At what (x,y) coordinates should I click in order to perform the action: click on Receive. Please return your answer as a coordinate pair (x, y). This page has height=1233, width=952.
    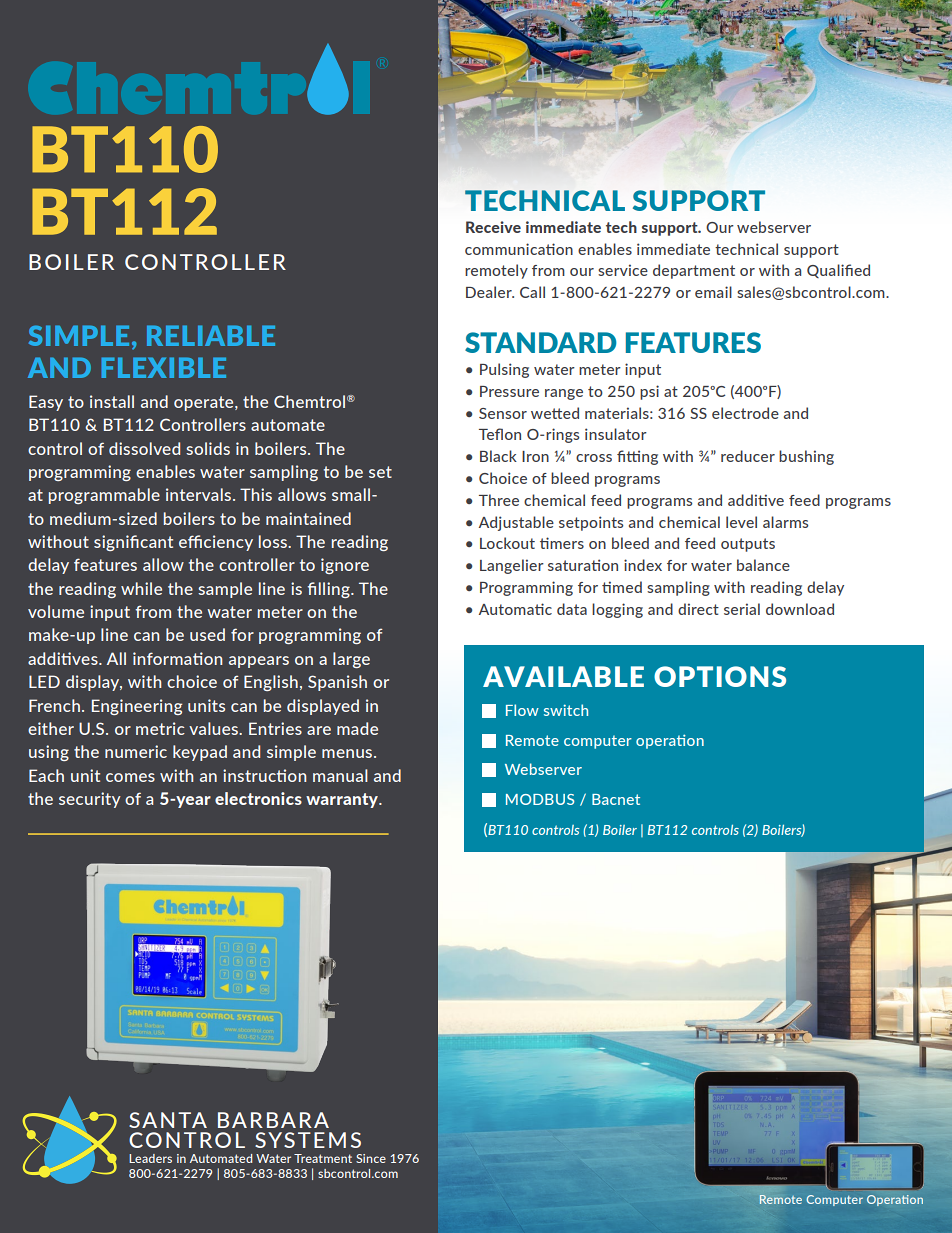
    Looking at the image, I should click on (493, 227).
